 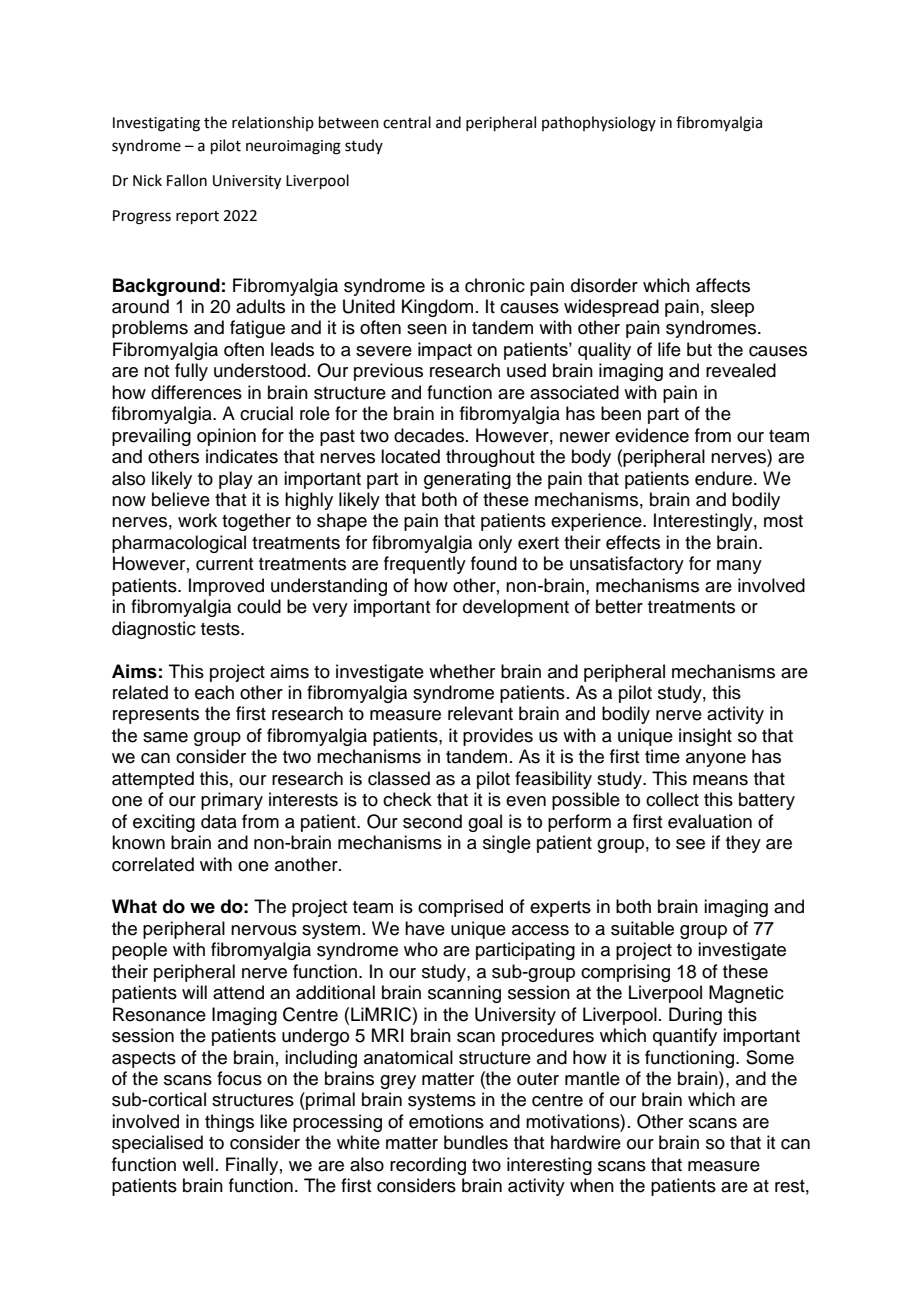 I want to click on evaluation, so click(x=710, y=821).
